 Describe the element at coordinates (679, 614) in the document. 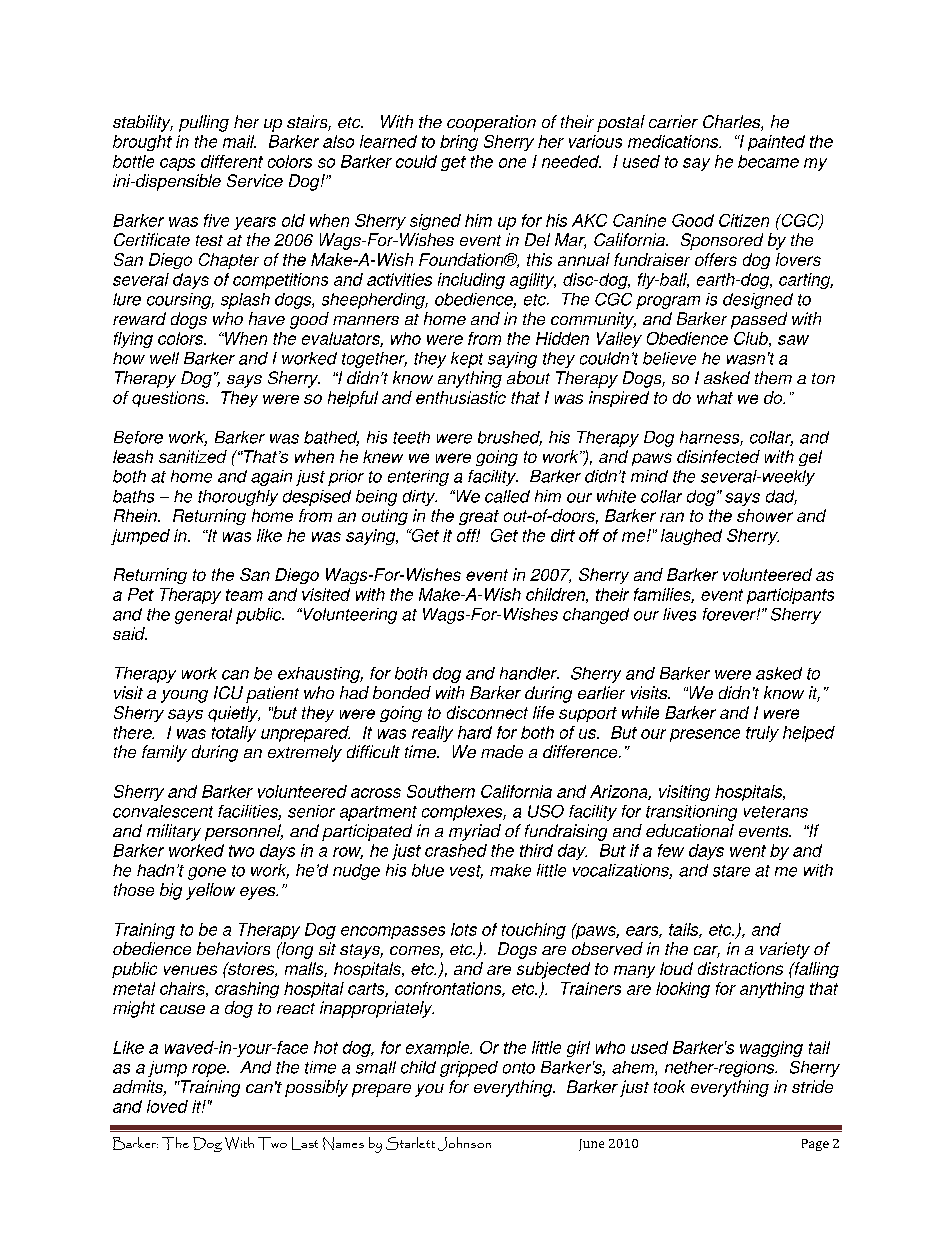

I see `lives` at that location.
